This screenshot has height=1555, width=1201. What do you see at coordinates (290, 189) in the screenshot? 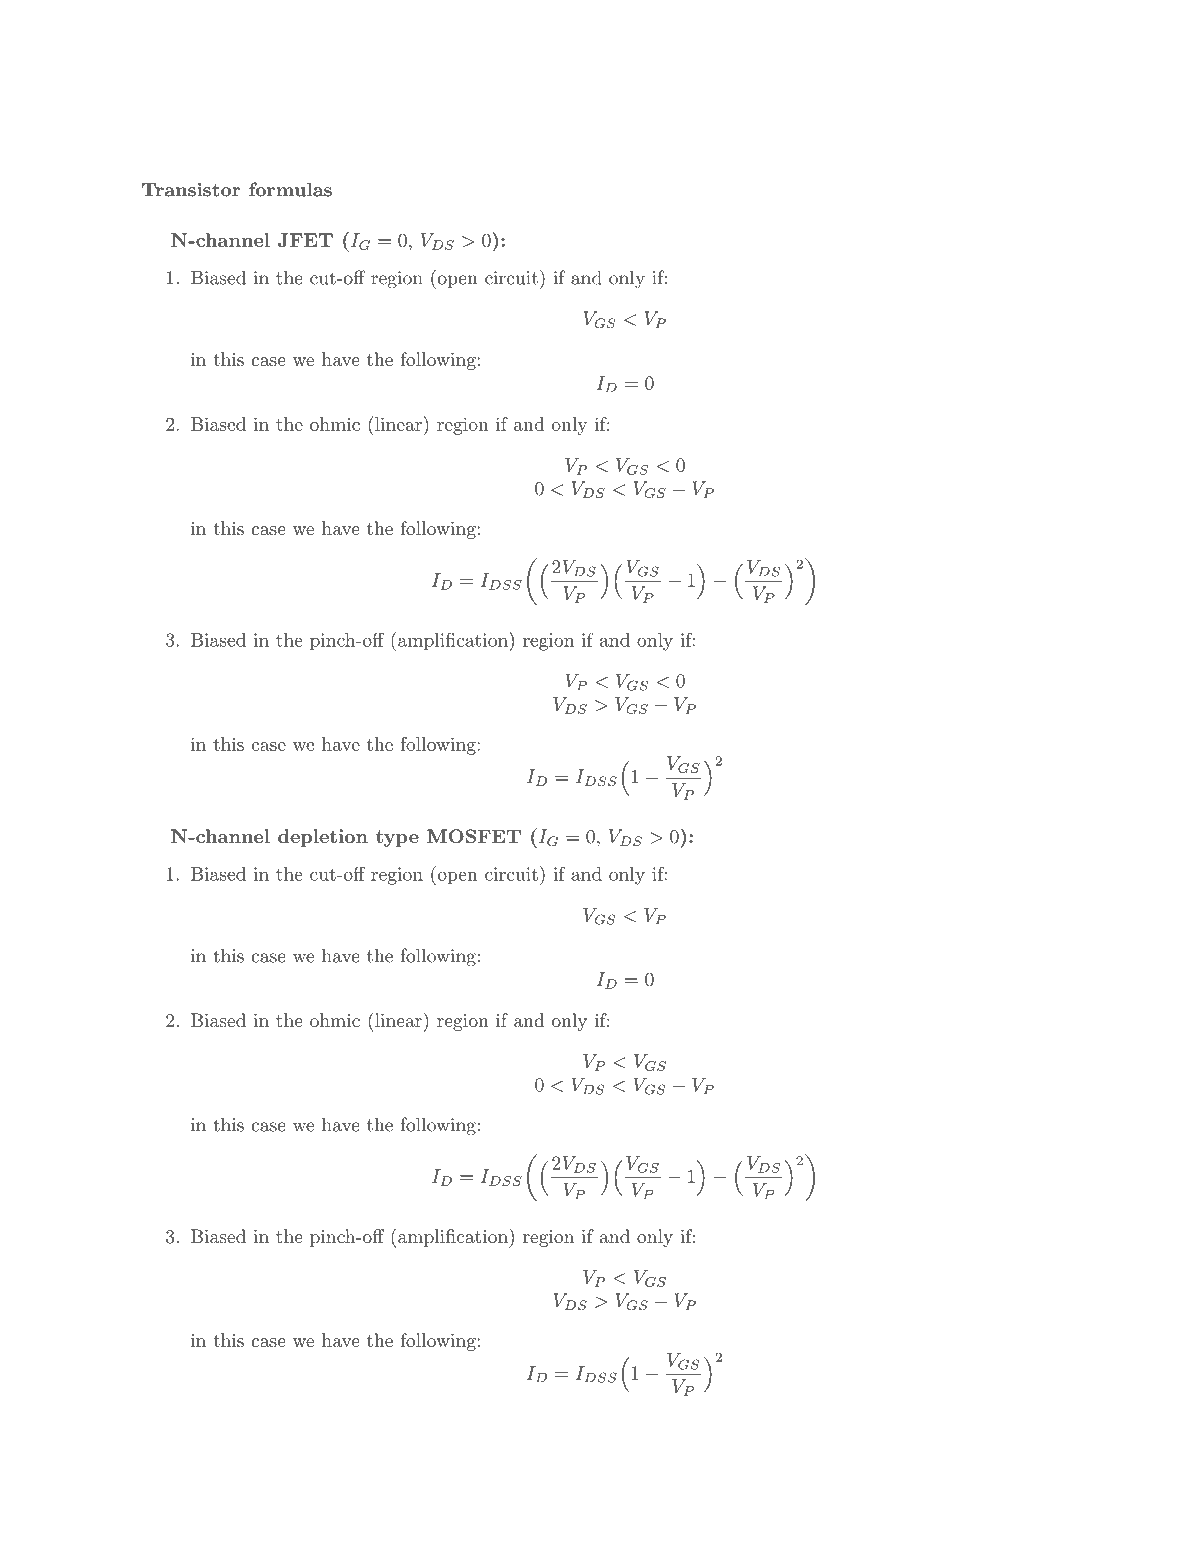
I see `formulas` at bounding box center [290, 189].
